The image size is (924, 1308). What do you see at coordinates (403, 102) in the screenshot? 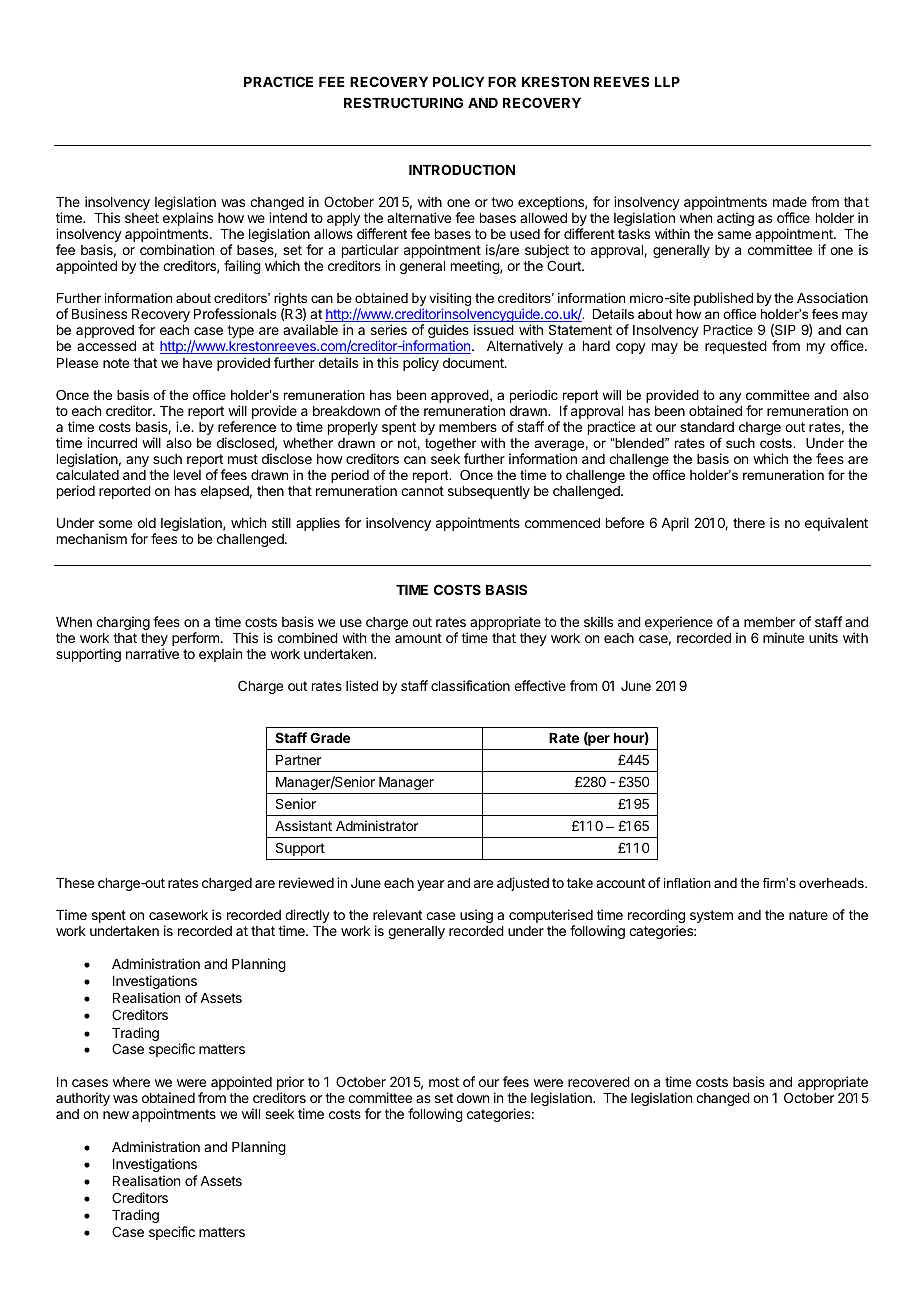
I see `RESTRUCTURING` at bounding box center [403, 102].
